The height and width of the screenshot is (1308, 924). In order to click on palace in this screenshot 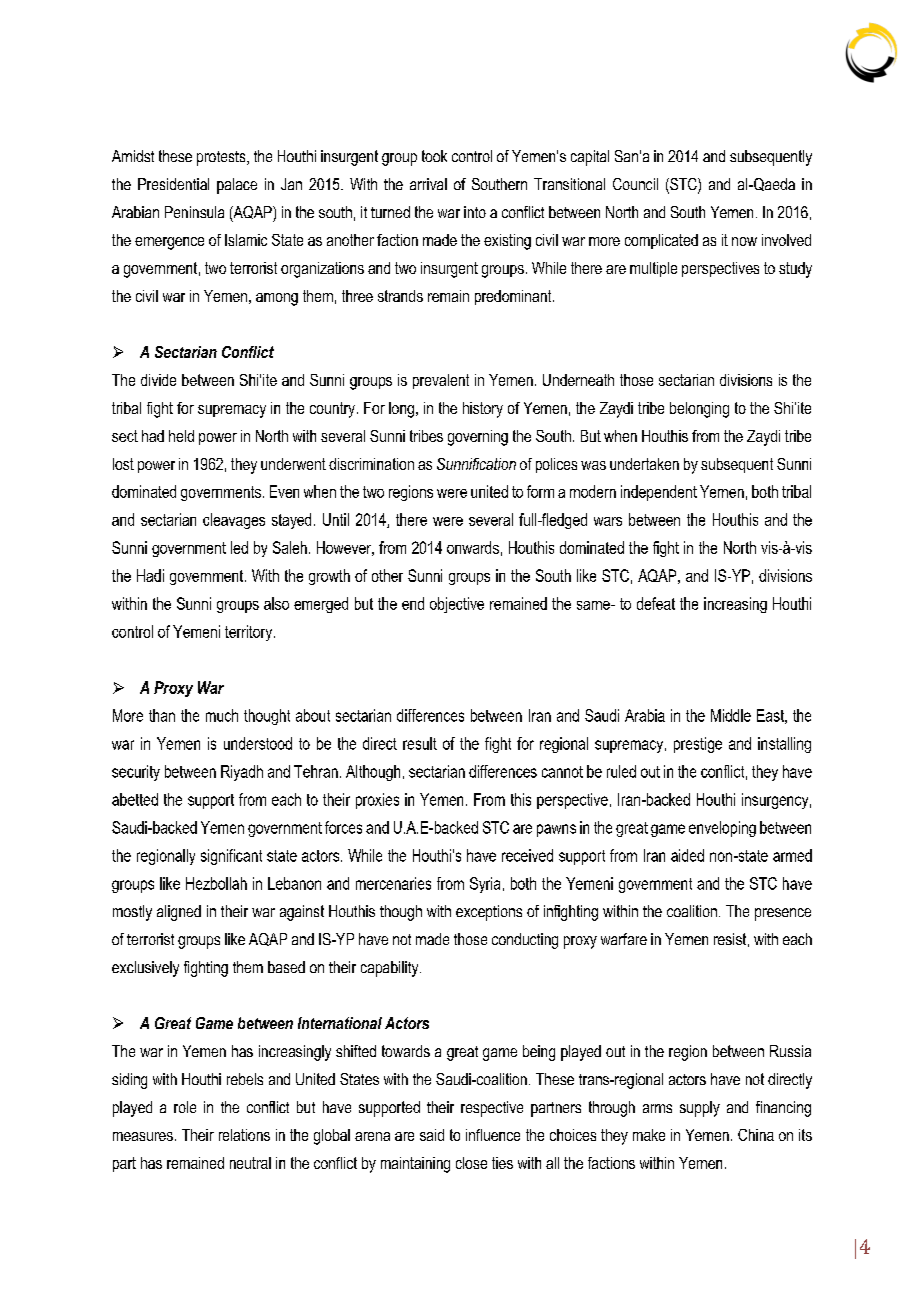, I will do `click(237, 186)`.
